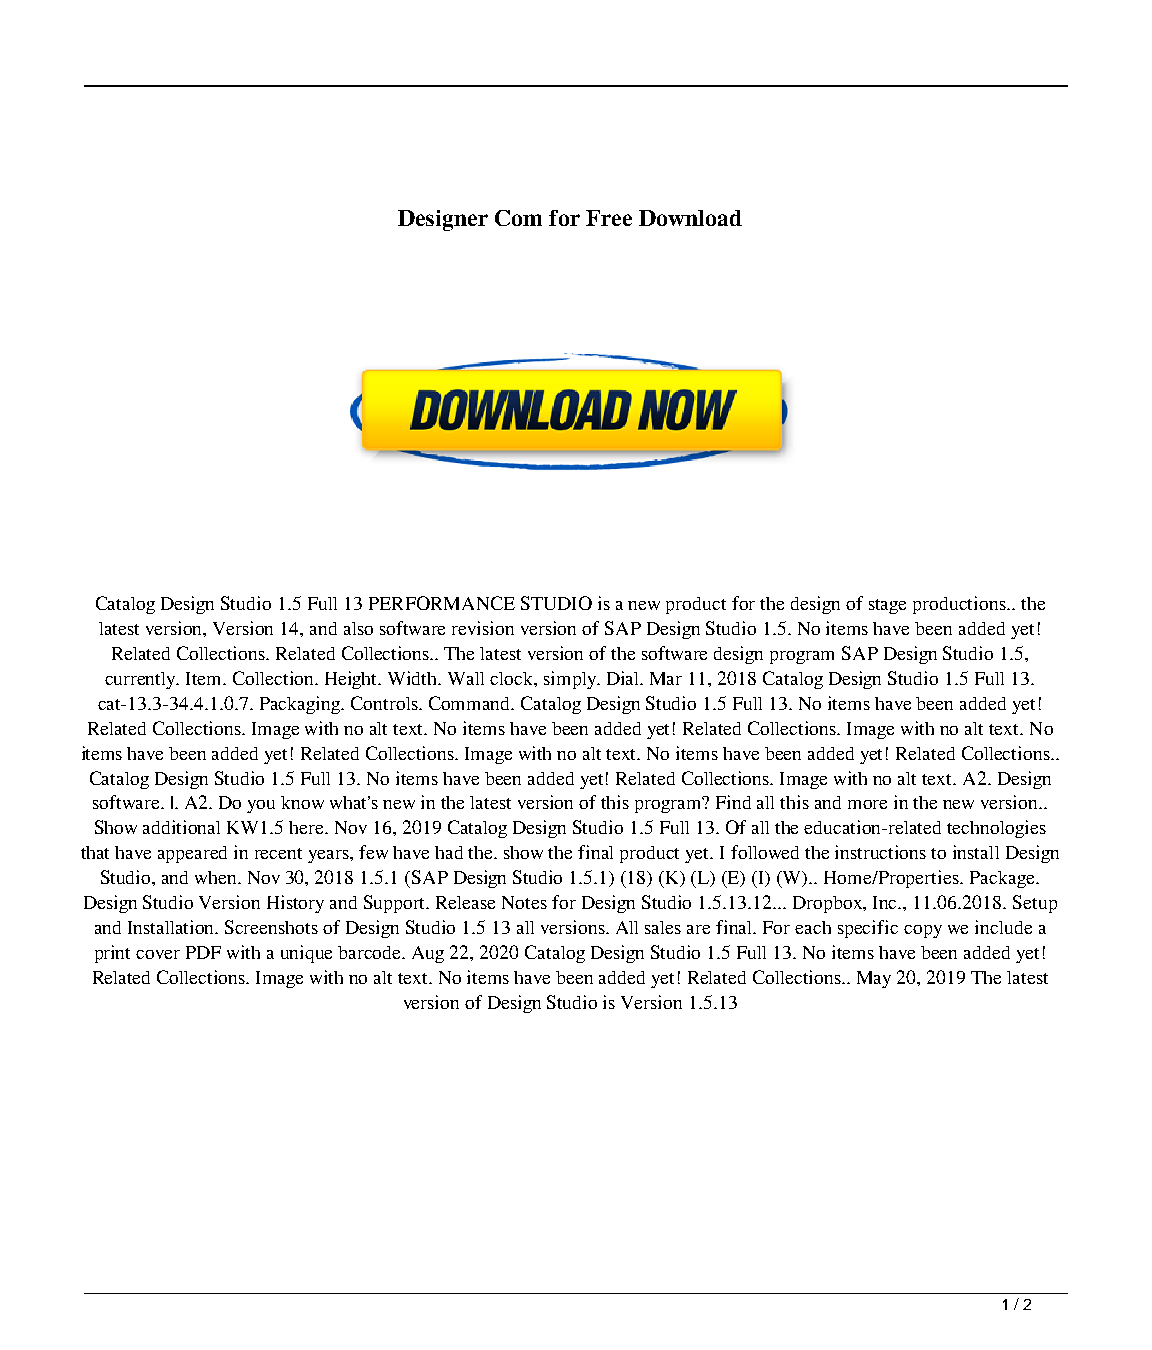 The height and width of the screenshot is (1350, 1152). What do you see at coordinates (666, 678) in the screenshot?
I see `Mar` at bounding box center [666, 678].
